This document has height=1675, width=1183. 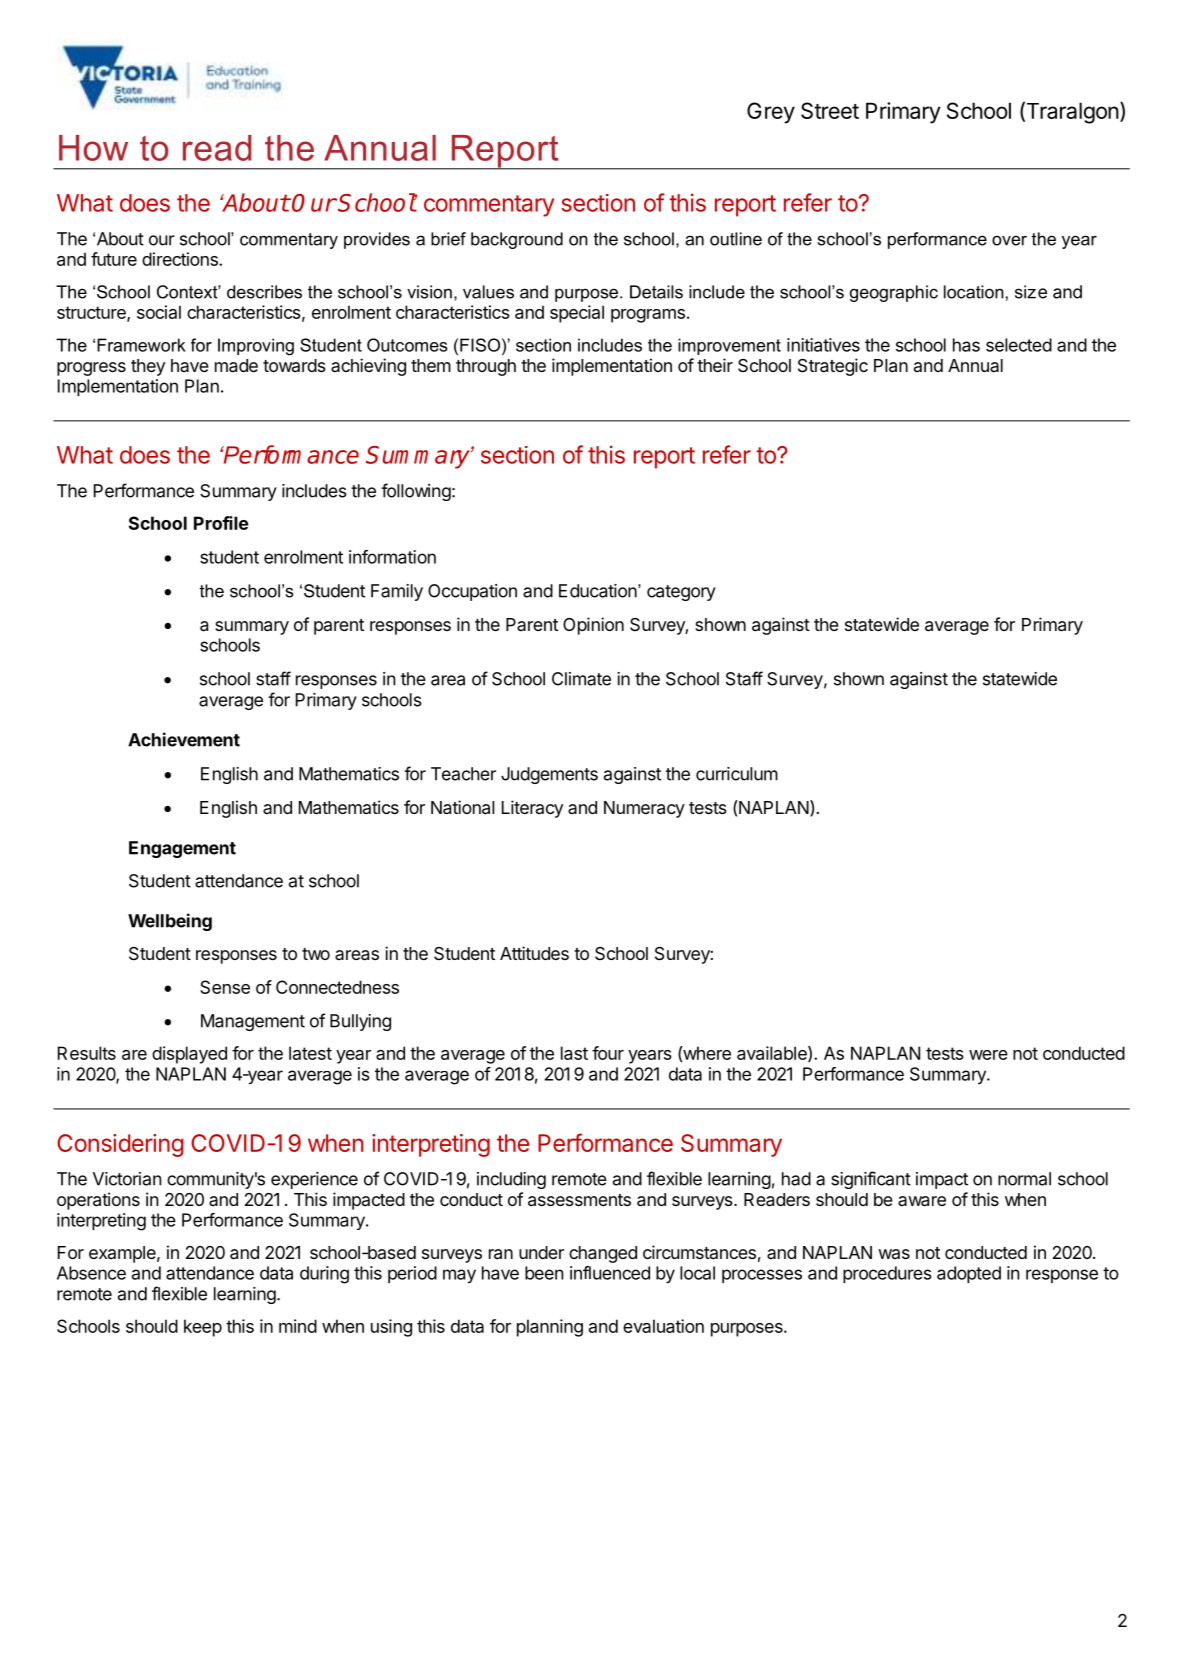 What do you see at coordinates (599, 591) in the document?
I see `Education` at bounding box center [599, 591].
